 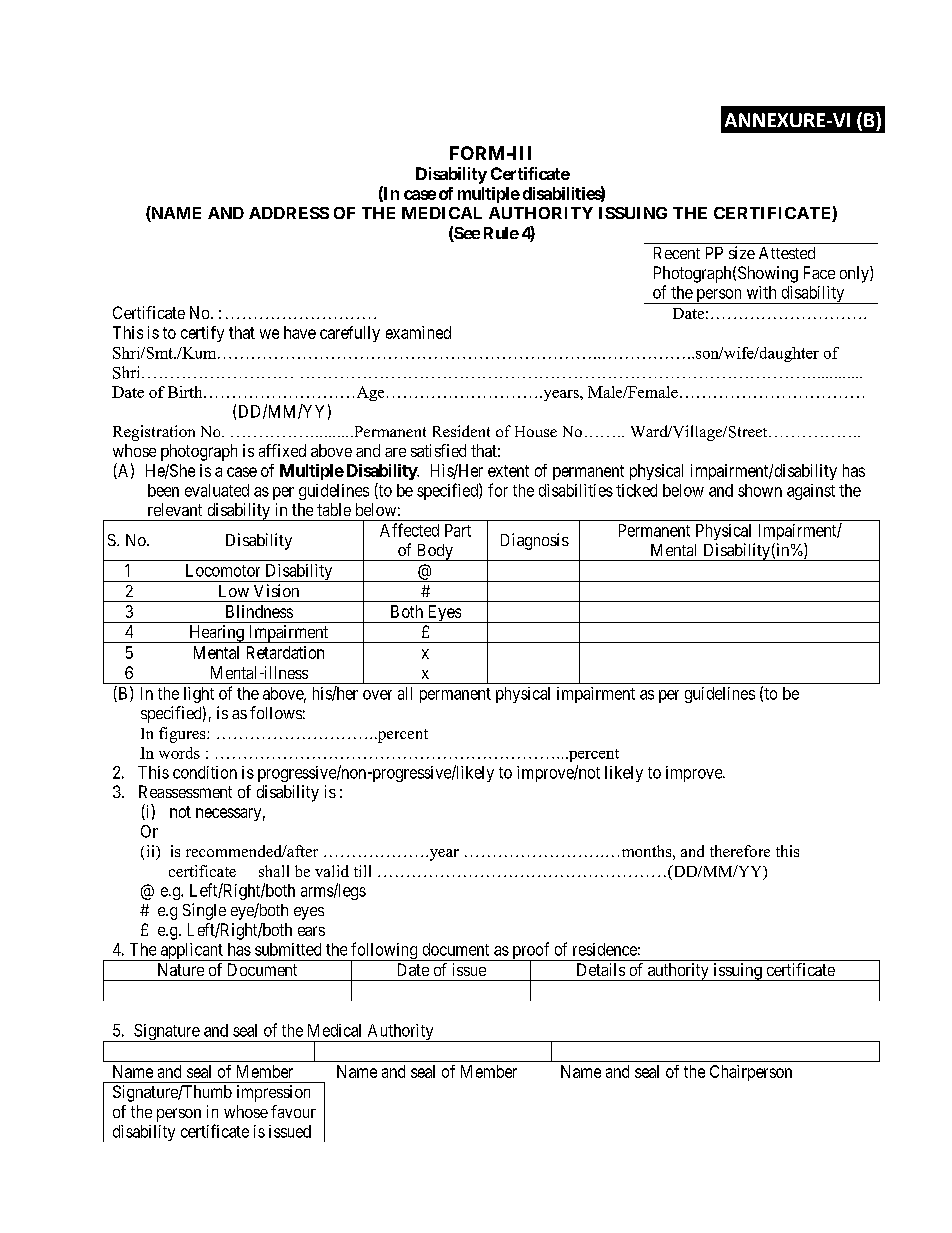 What do you see at coordinates (223, 570) in the screenshot?
I see `Locomotor` at bounding box center [223, 570].
